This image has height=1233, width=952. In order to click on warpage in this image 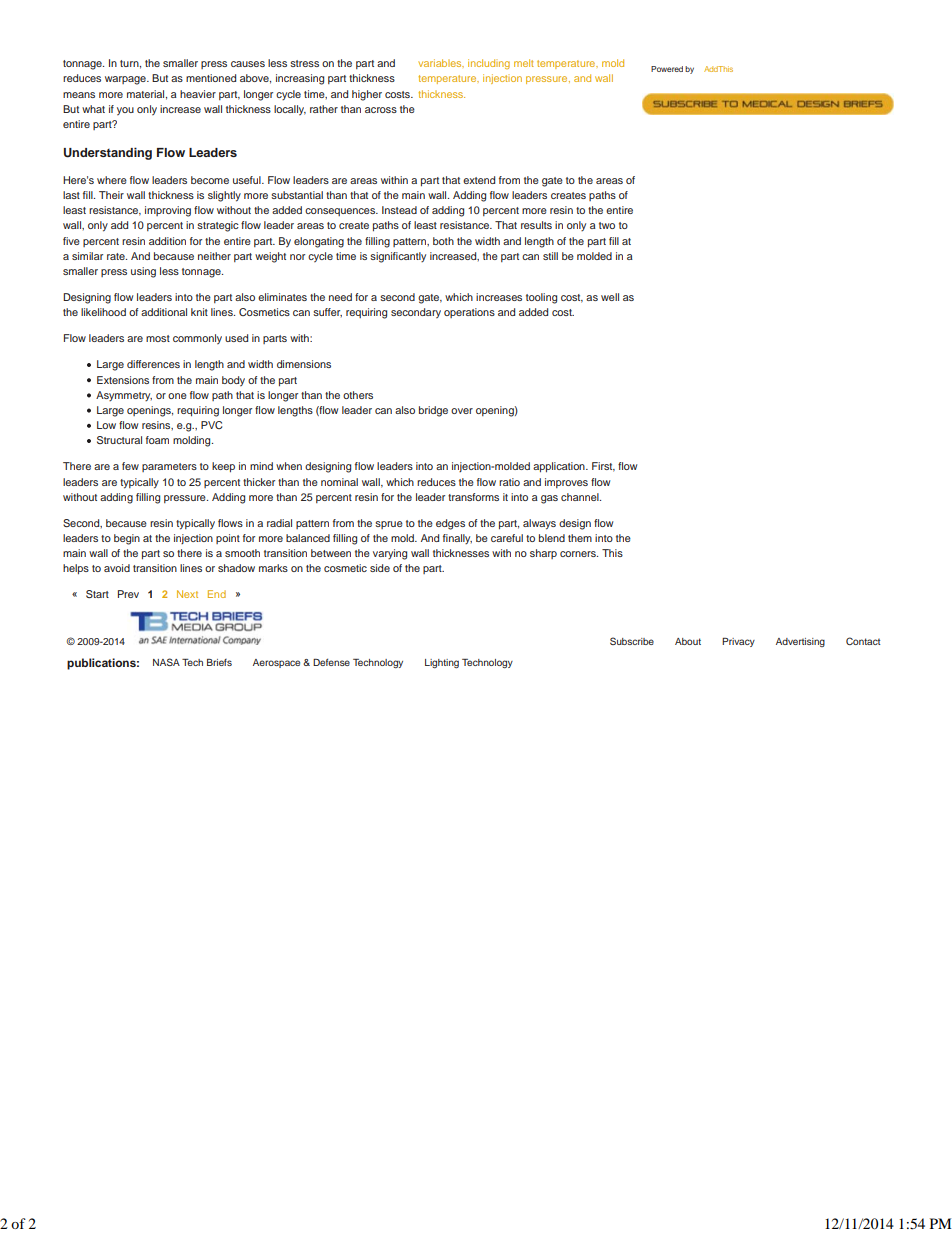, I will do `click(126, 80)`.
